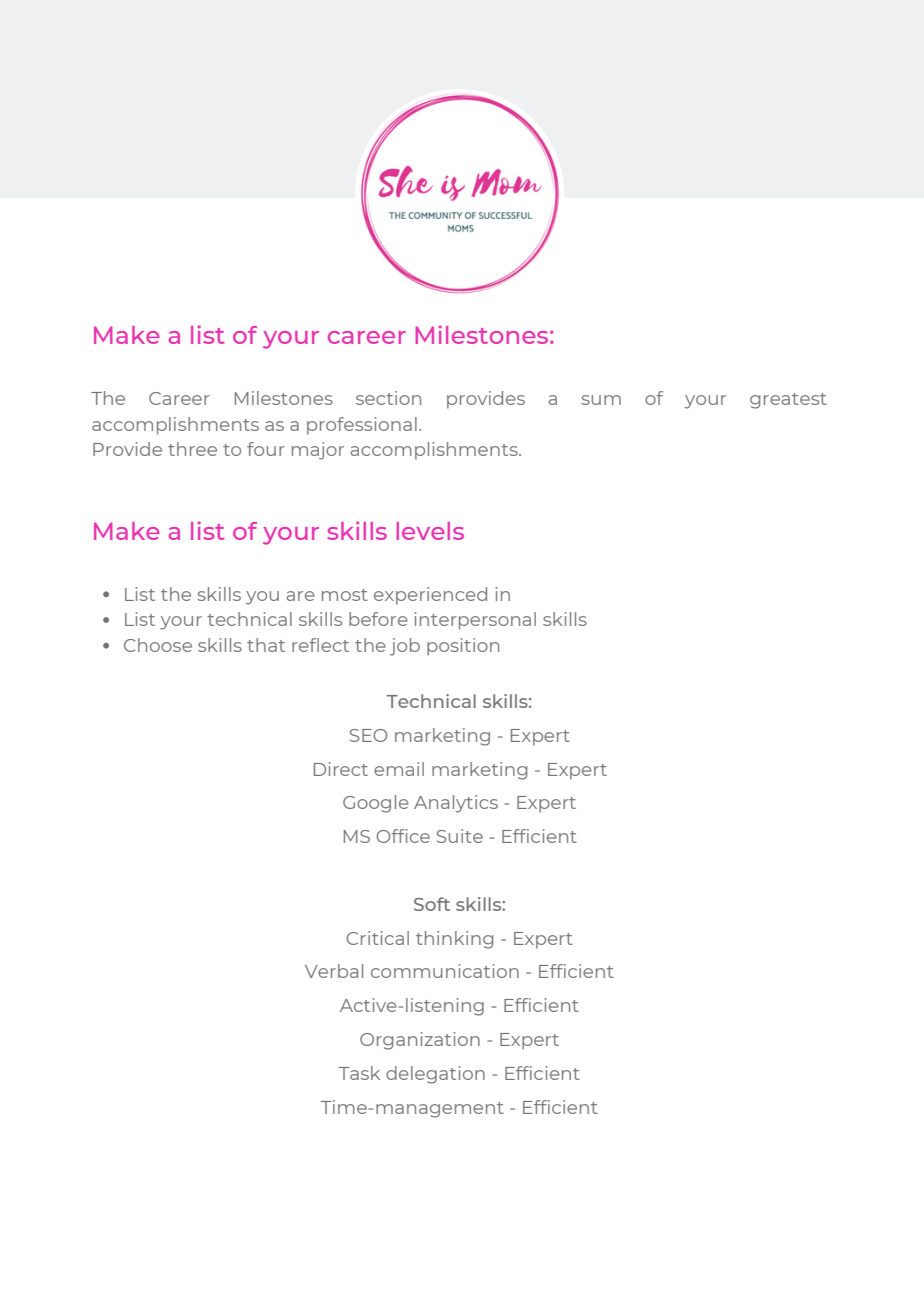 This screenshot has height=1308, width=924. I want to click on email, so click(399, 769).
